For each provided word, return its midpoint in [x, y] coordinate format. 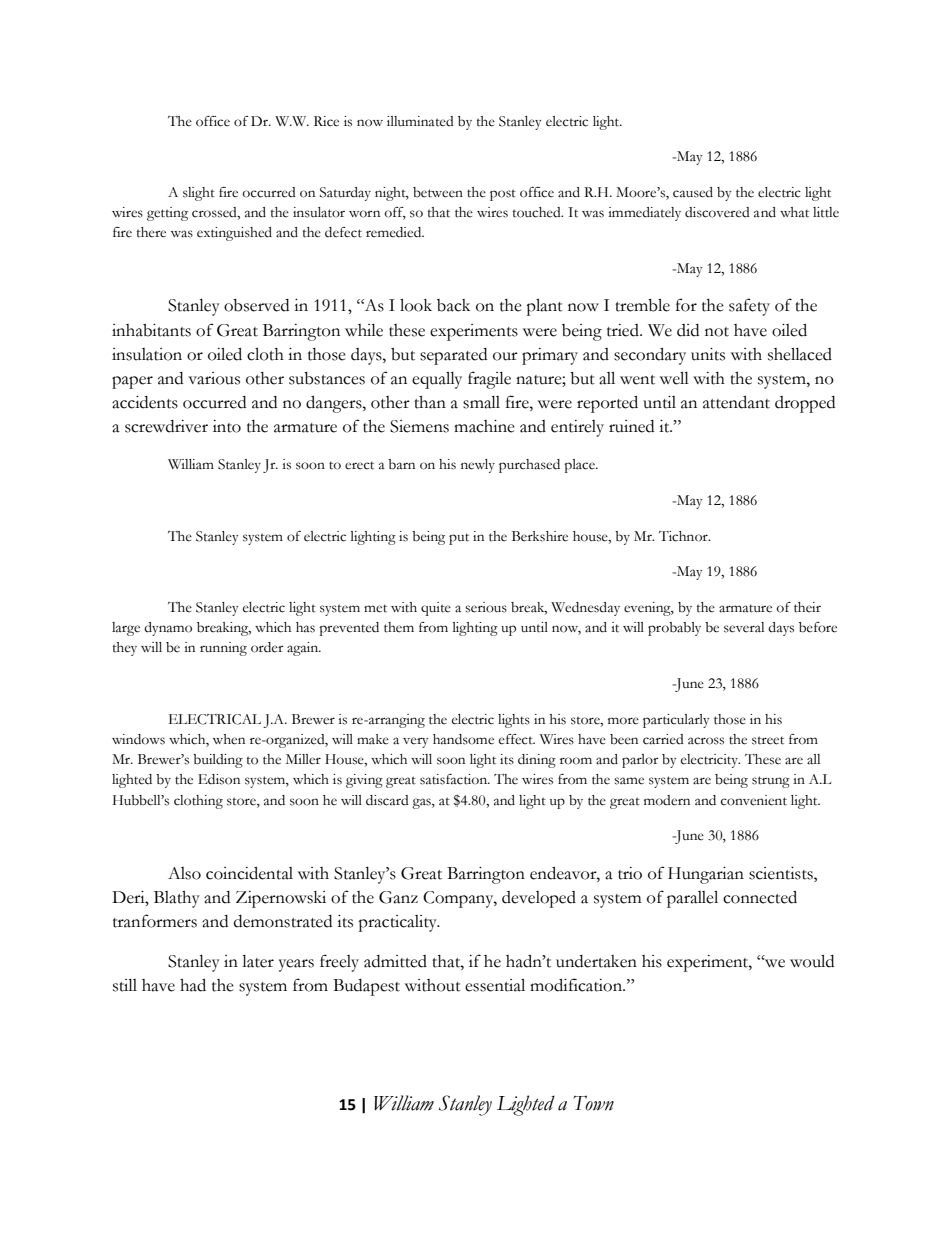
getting [167, 214]
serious [486, 607]
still [125, 985]
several [744, 627]
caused [693, 192]
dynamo [168, 629]
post [503, 195]
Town [593, 1103]
